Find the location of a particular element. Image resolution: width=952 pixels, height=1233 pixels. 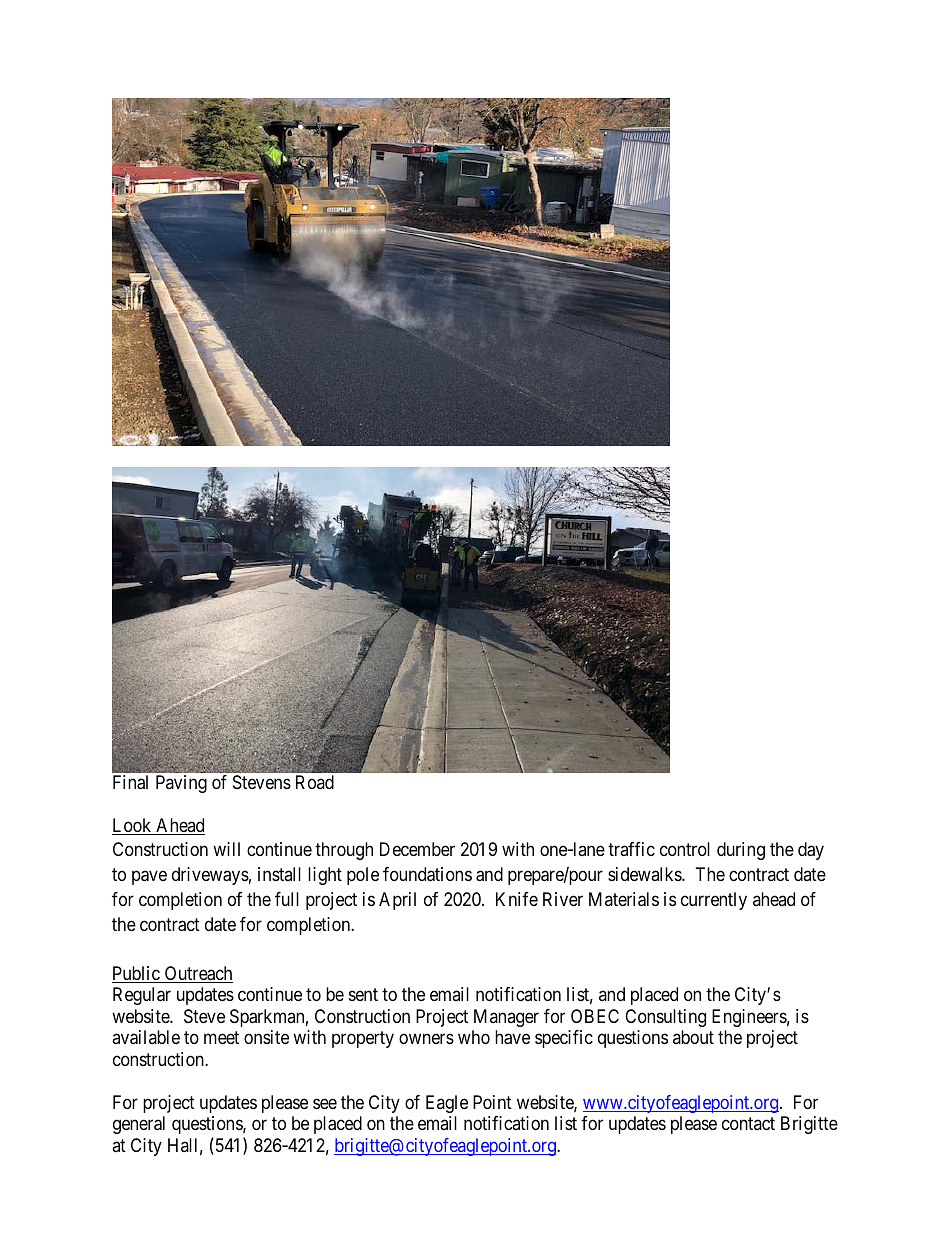

Outreach is located at coordinates (198, 974).
